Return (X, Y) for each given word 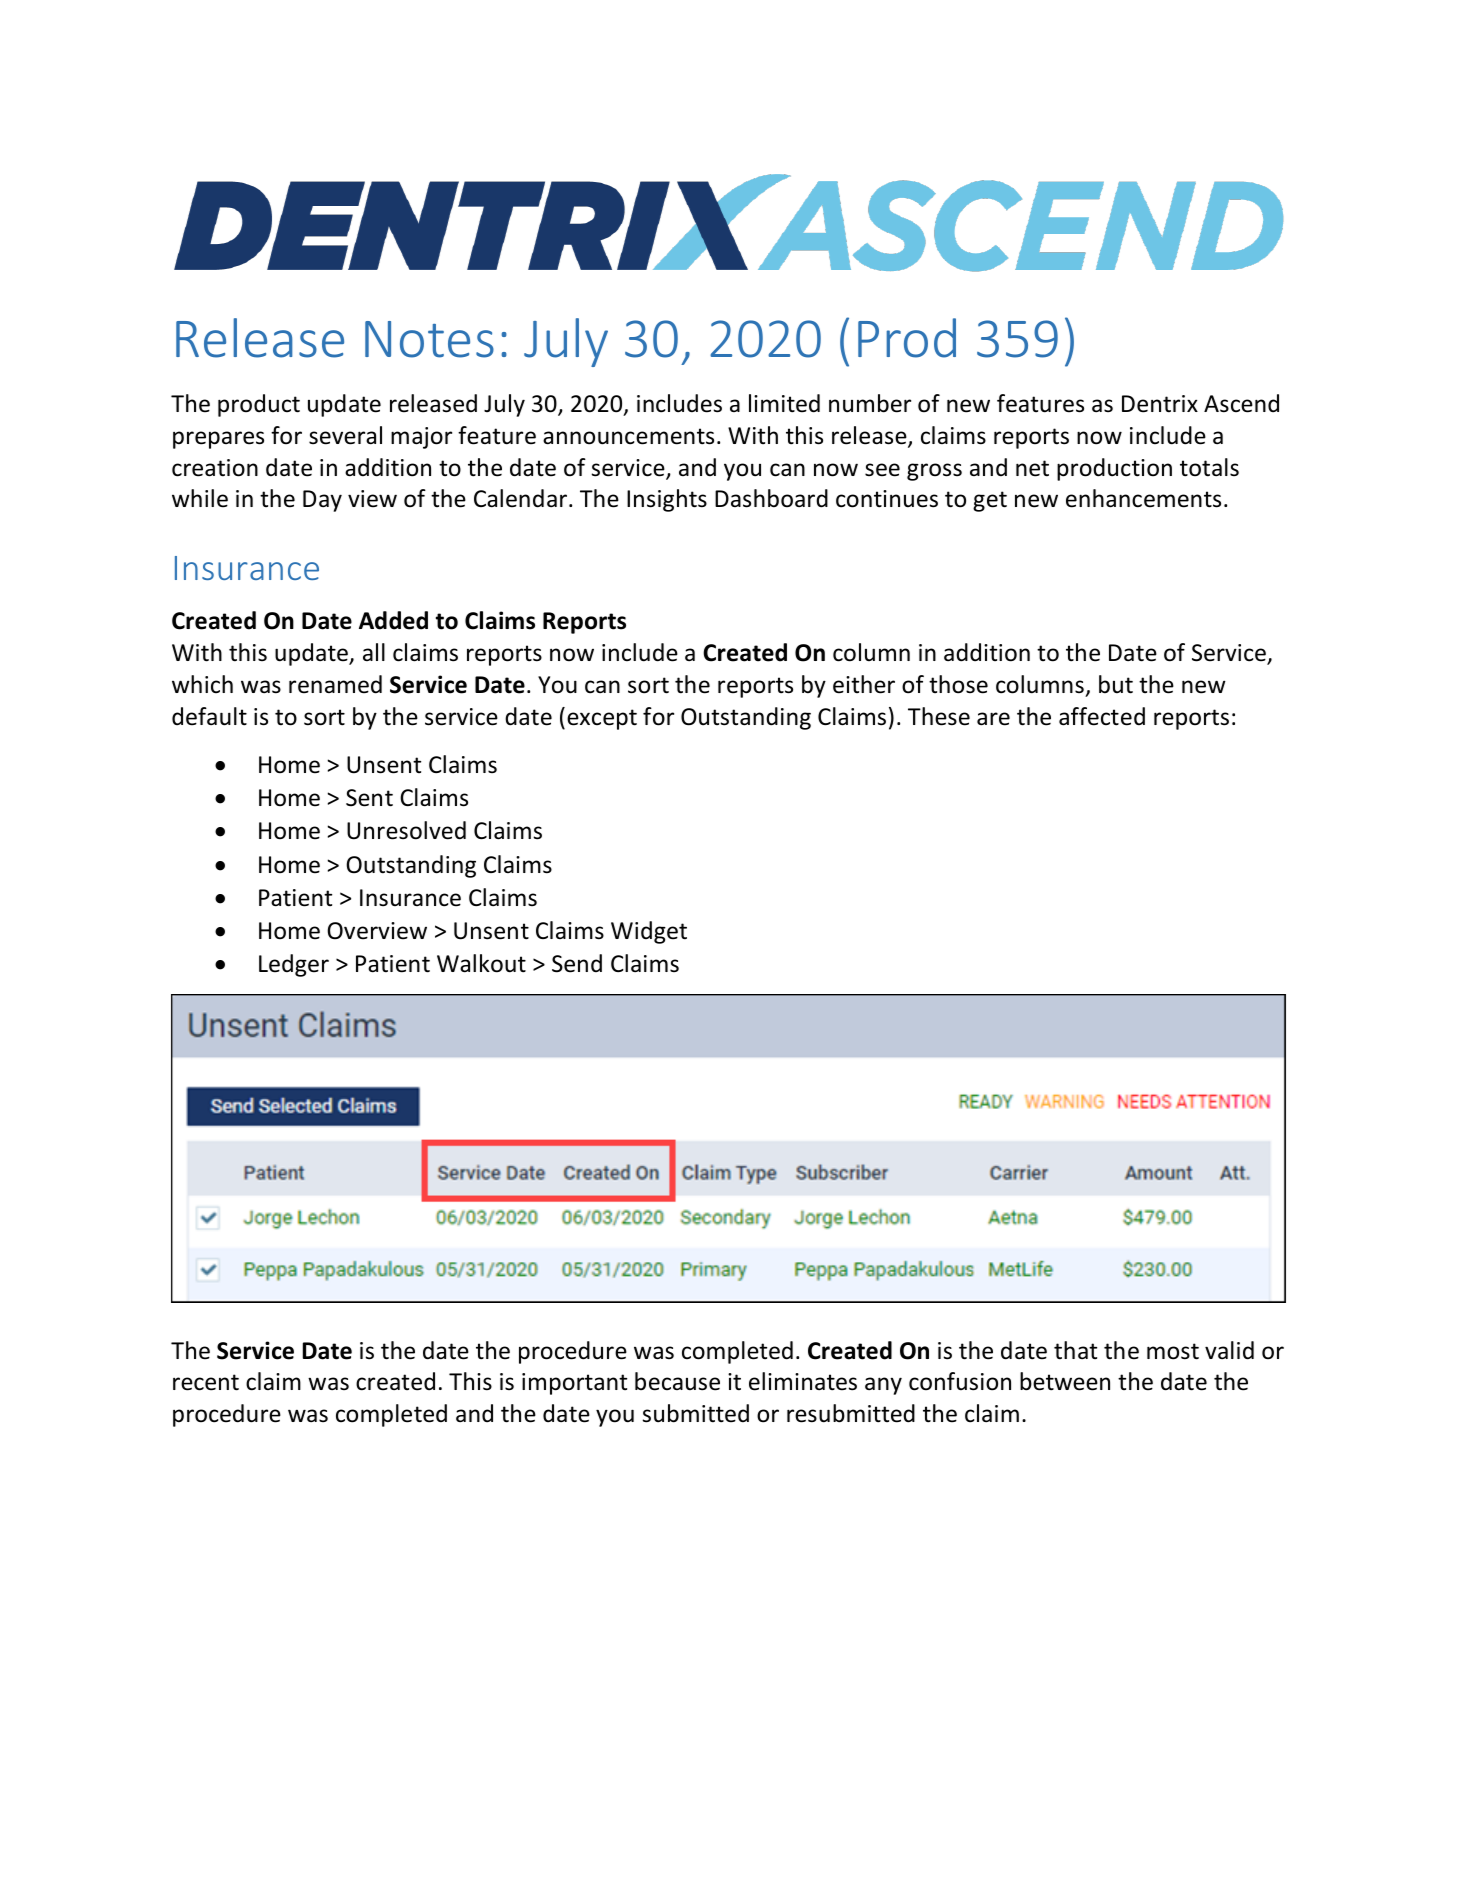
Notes (429, 339)
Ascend (1241, 403)
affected (1102, 716)
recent (206, 1382)
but (1116, 684)
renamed (335, 684)
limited (784, 403)
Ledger (294, 965)
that (1075, 1350)
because (677, 1381)
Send (577, 963)
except (602, 719)
